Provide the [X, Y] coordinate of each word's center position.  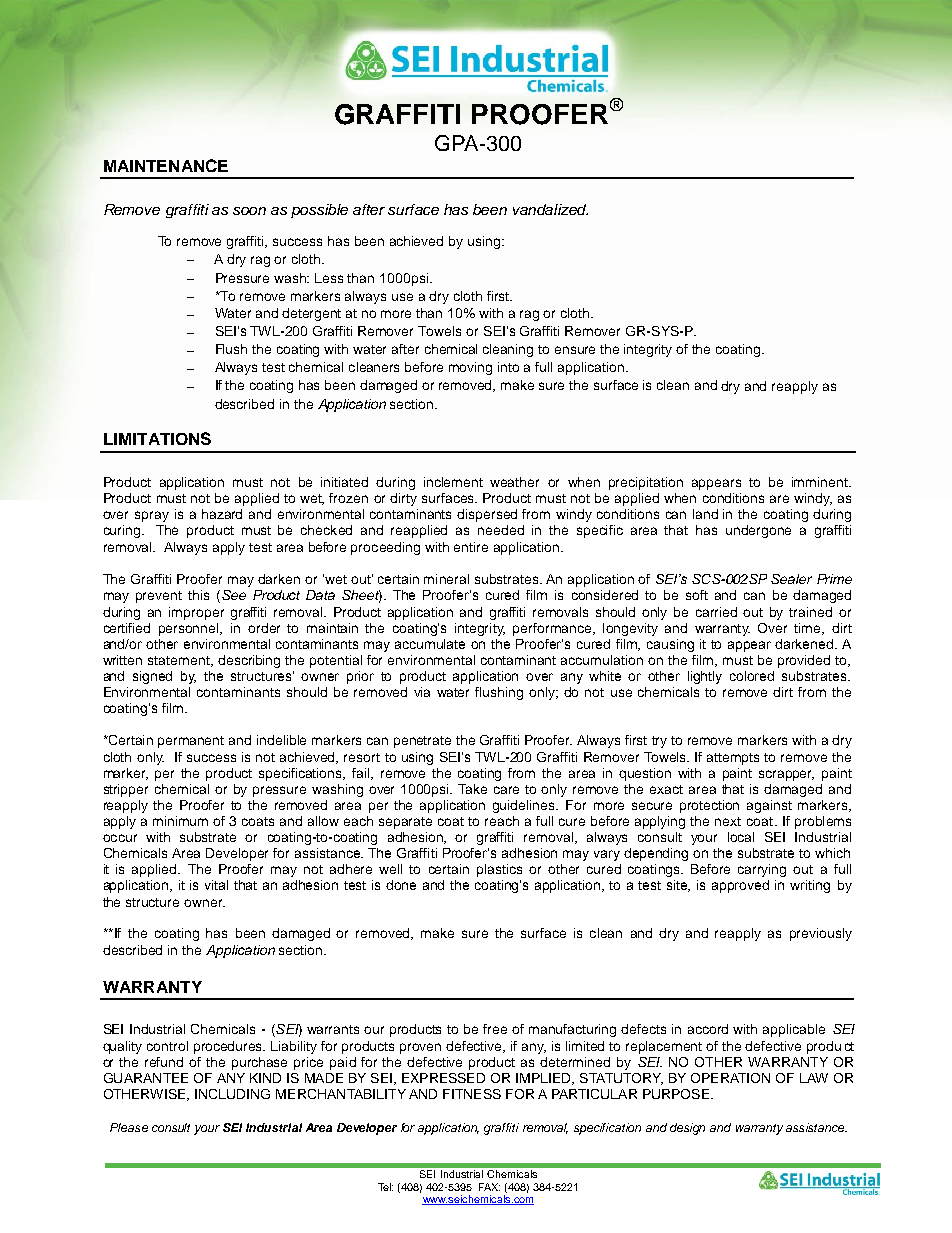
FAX [489, 1187]
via [422, 692]
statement [180, 661]
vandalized [550, 209]
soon [249, 211]
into [508, 367]
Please [129, 1127]
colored [752, 676]
